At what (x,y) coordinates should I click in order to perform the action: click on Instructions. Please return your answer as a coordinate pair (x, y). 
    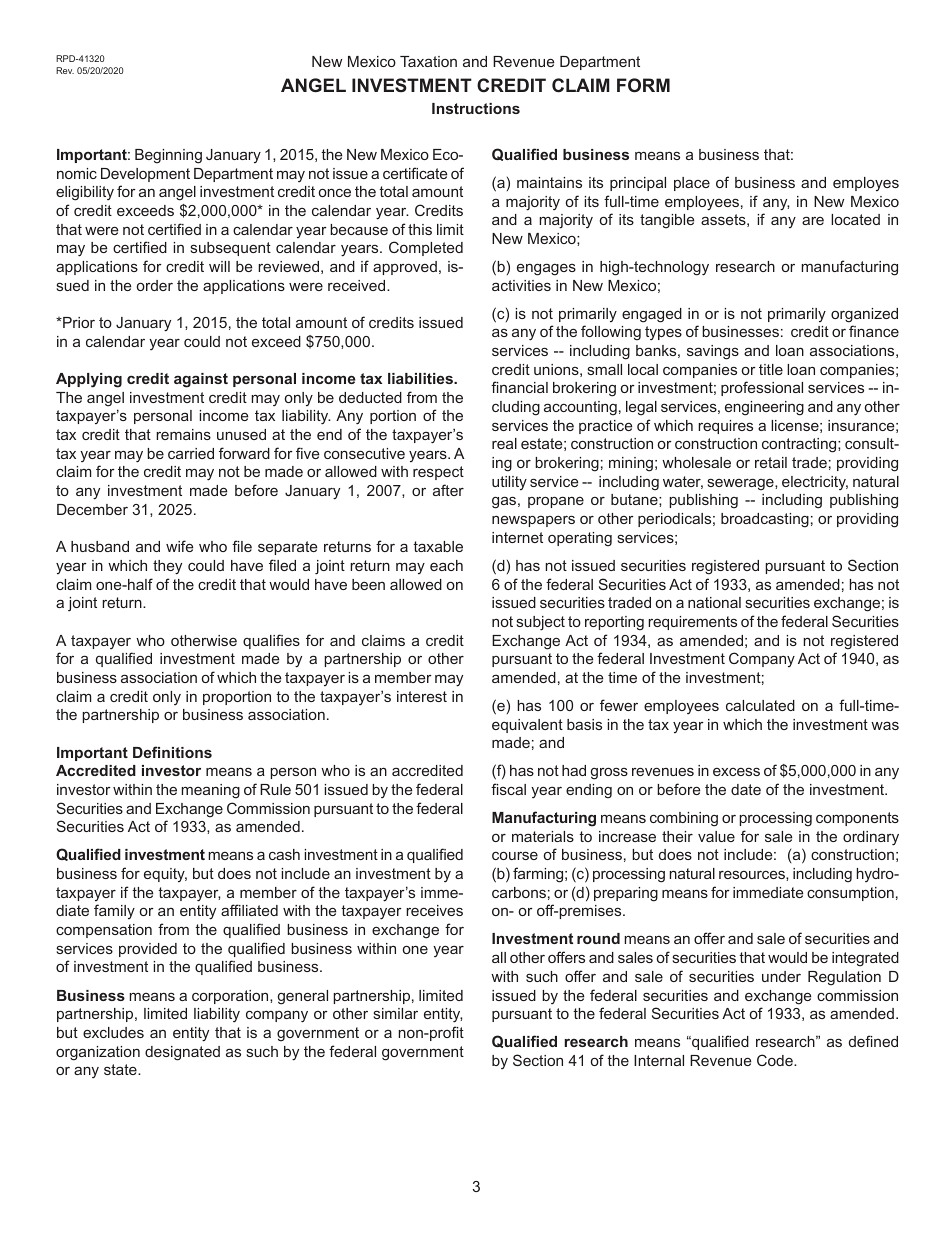
    Looking at the image, I should click on (476, 108).
